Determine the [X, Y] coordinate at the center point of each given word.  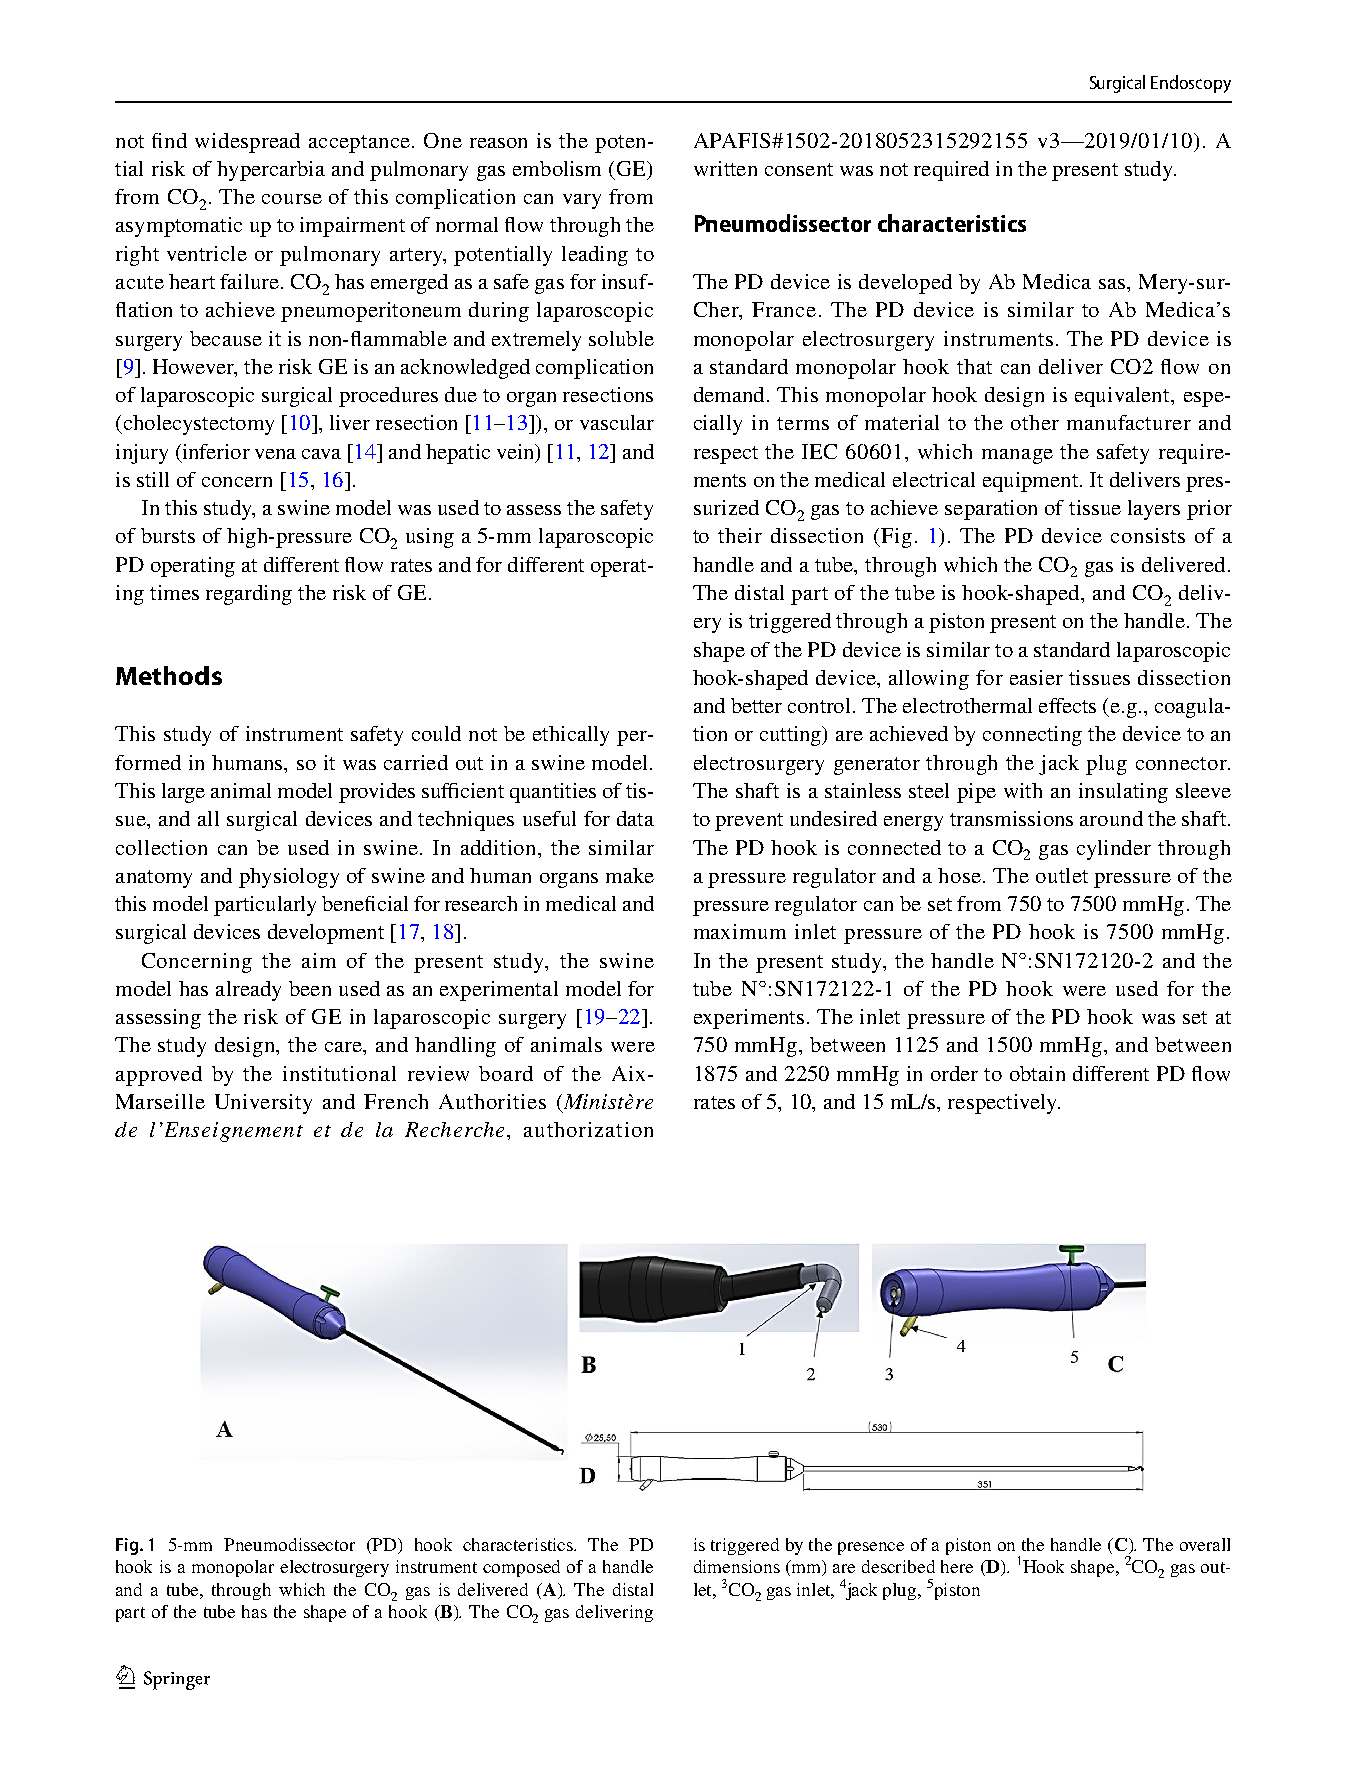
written [725, 168]
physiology [289, 878]
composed [521, 1568]
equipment [1032, 482]
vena [275, 454]
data [635, 818]
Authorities [492, 1101]
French [396, 1101]
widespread [247, 143]
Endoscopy [1191, 84]
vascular [617, 422]
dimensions [737, 1566]
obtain [1037, 1073]
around [1111, 818]
